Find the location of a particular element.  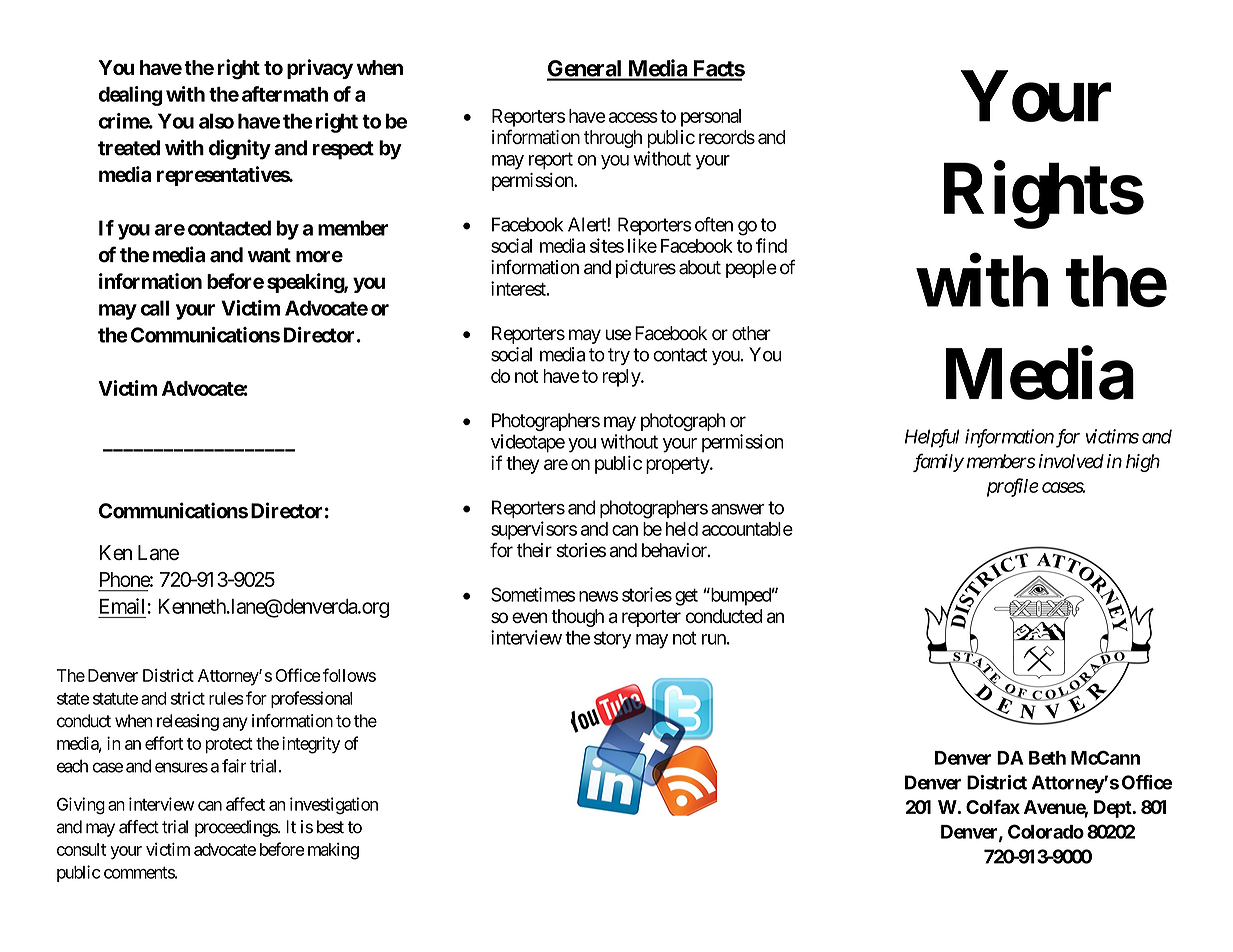

through is located at coordinates (613, 139).
